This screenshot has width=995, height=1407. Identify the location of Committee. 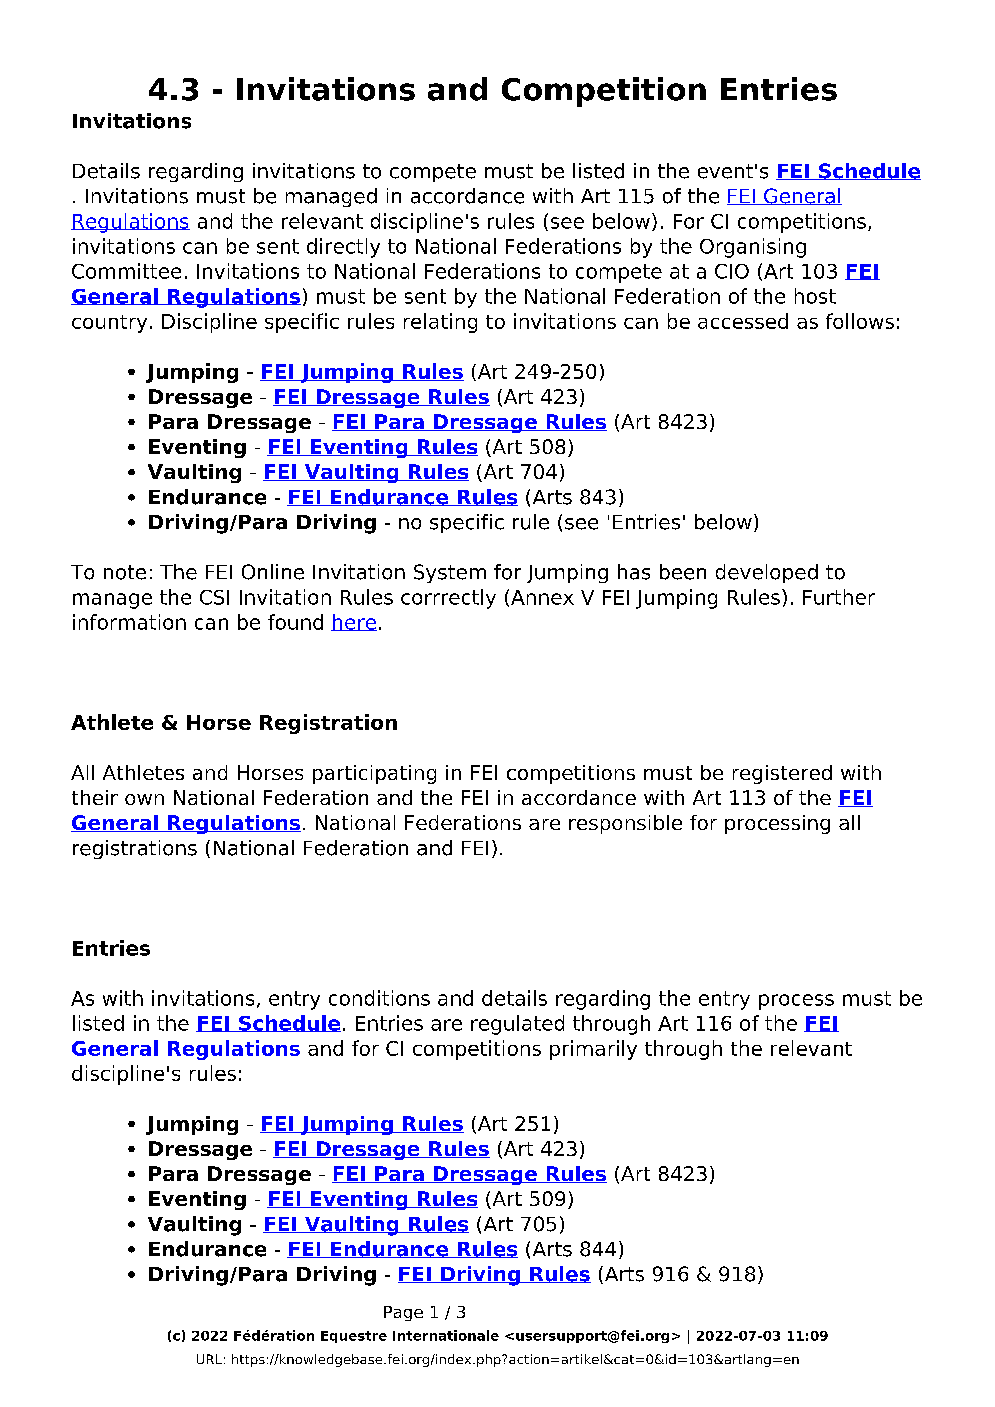
(126, 271).
